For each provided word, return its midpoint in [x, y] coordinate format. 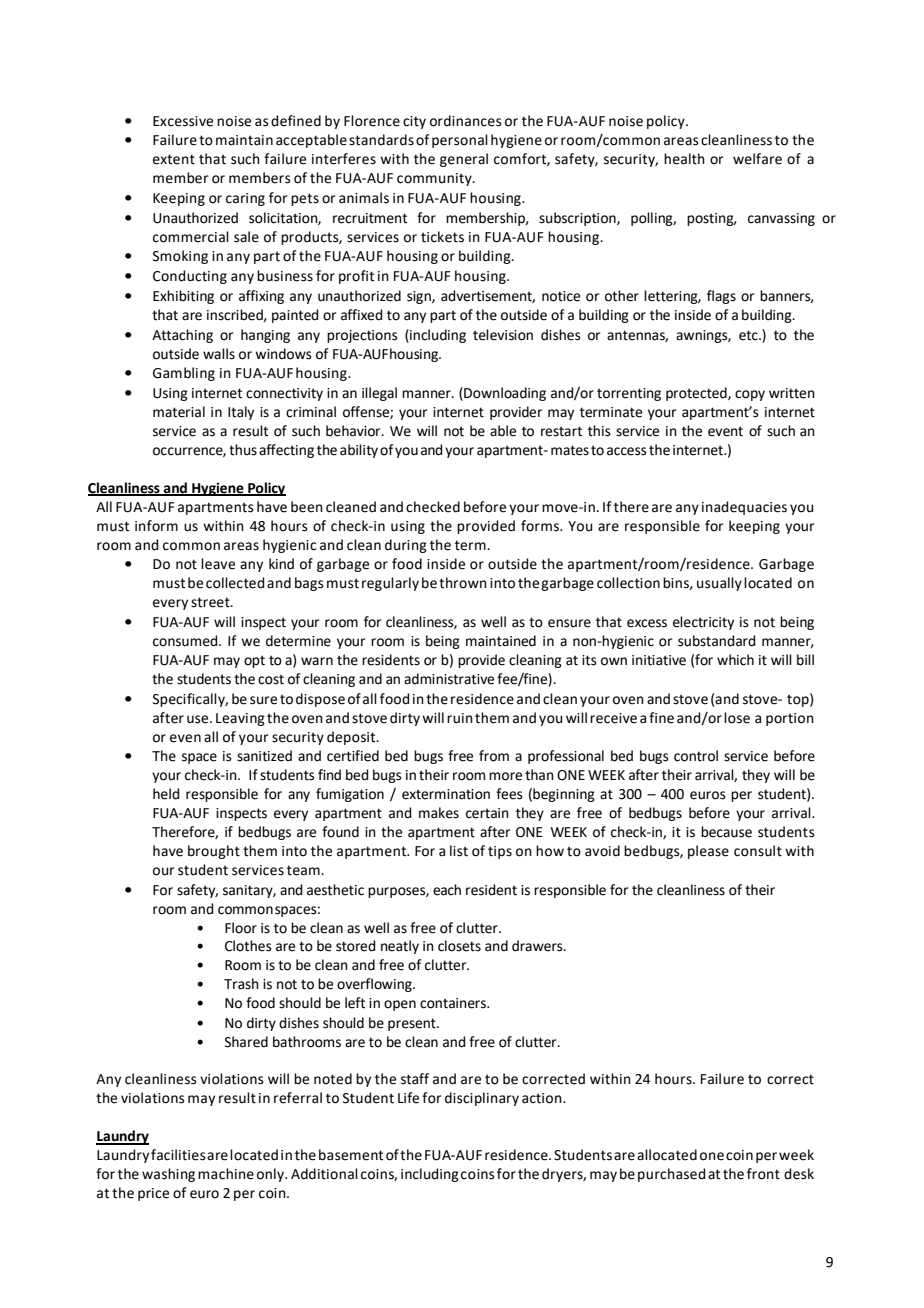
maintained [501, 641]
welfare [757, 159]
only [272, 1175]
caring [245, 199]
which [735, 660]
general [464, 160]
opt [254, 661]
